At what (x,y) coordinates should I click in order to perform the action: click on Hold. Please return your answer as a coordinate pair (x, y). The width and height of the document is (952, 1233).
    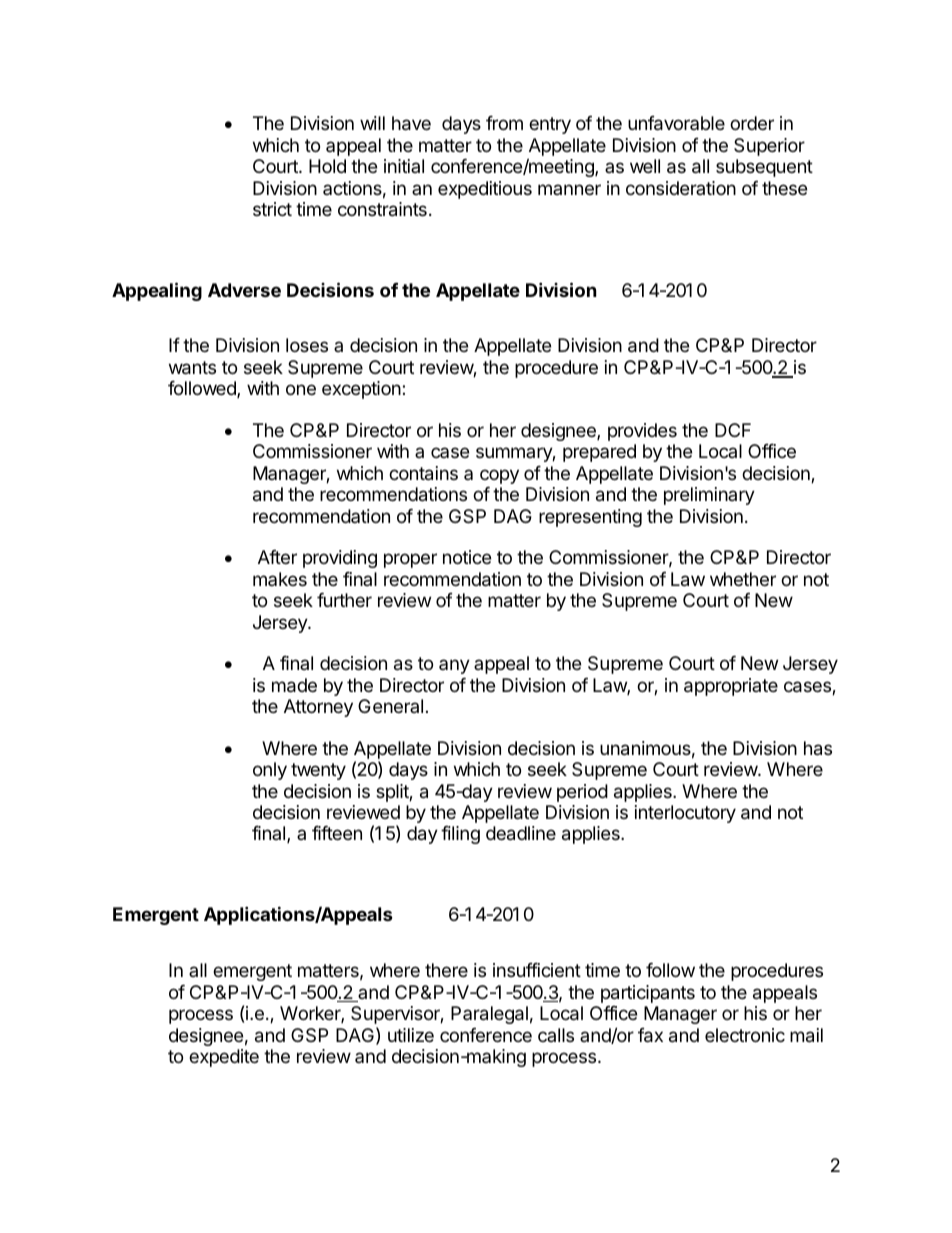
    Looking at the image, I should click on (327, 166).
